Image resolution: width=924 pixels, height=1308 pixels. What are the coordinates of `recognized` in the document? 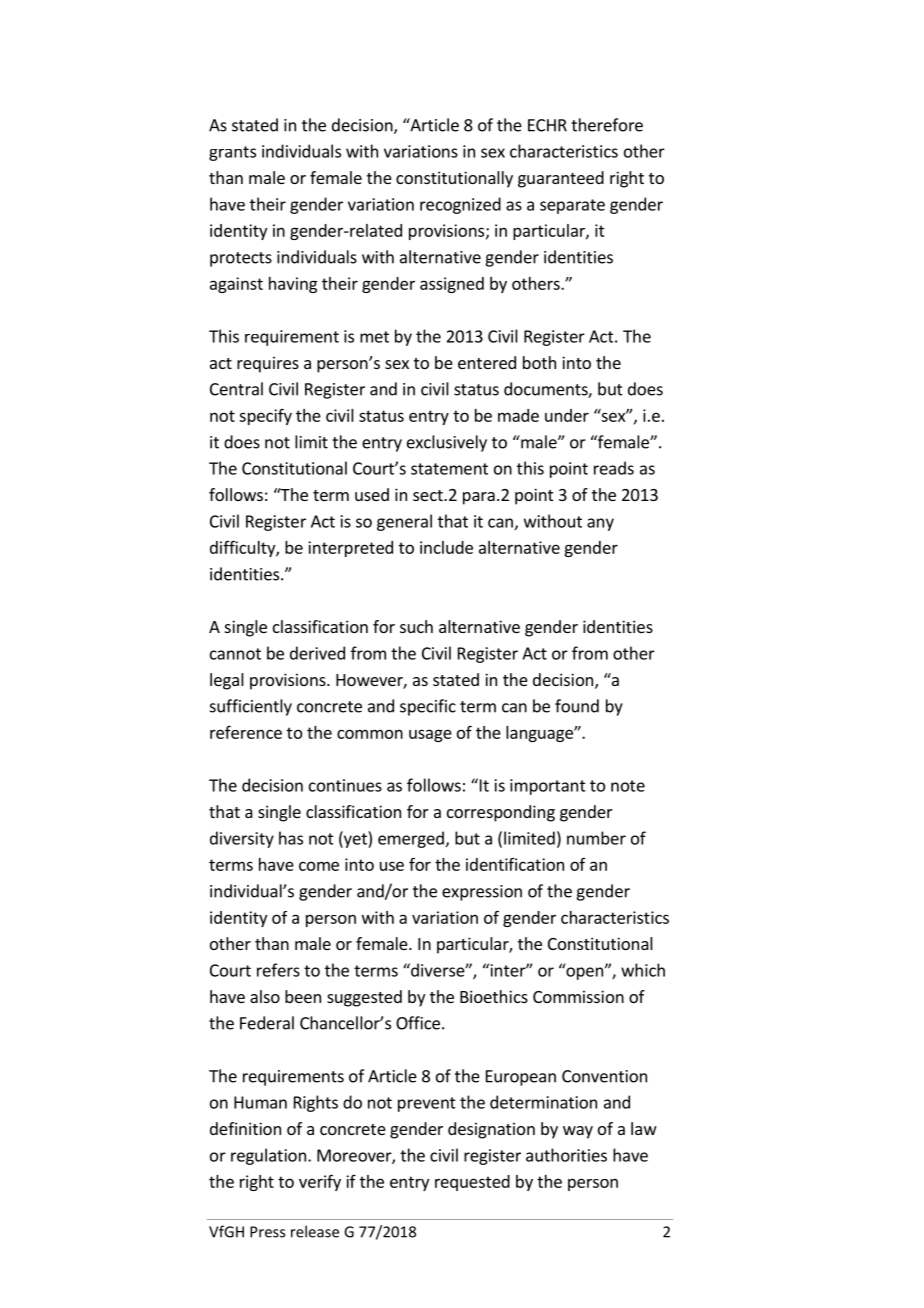 It's located at (460, 205).
